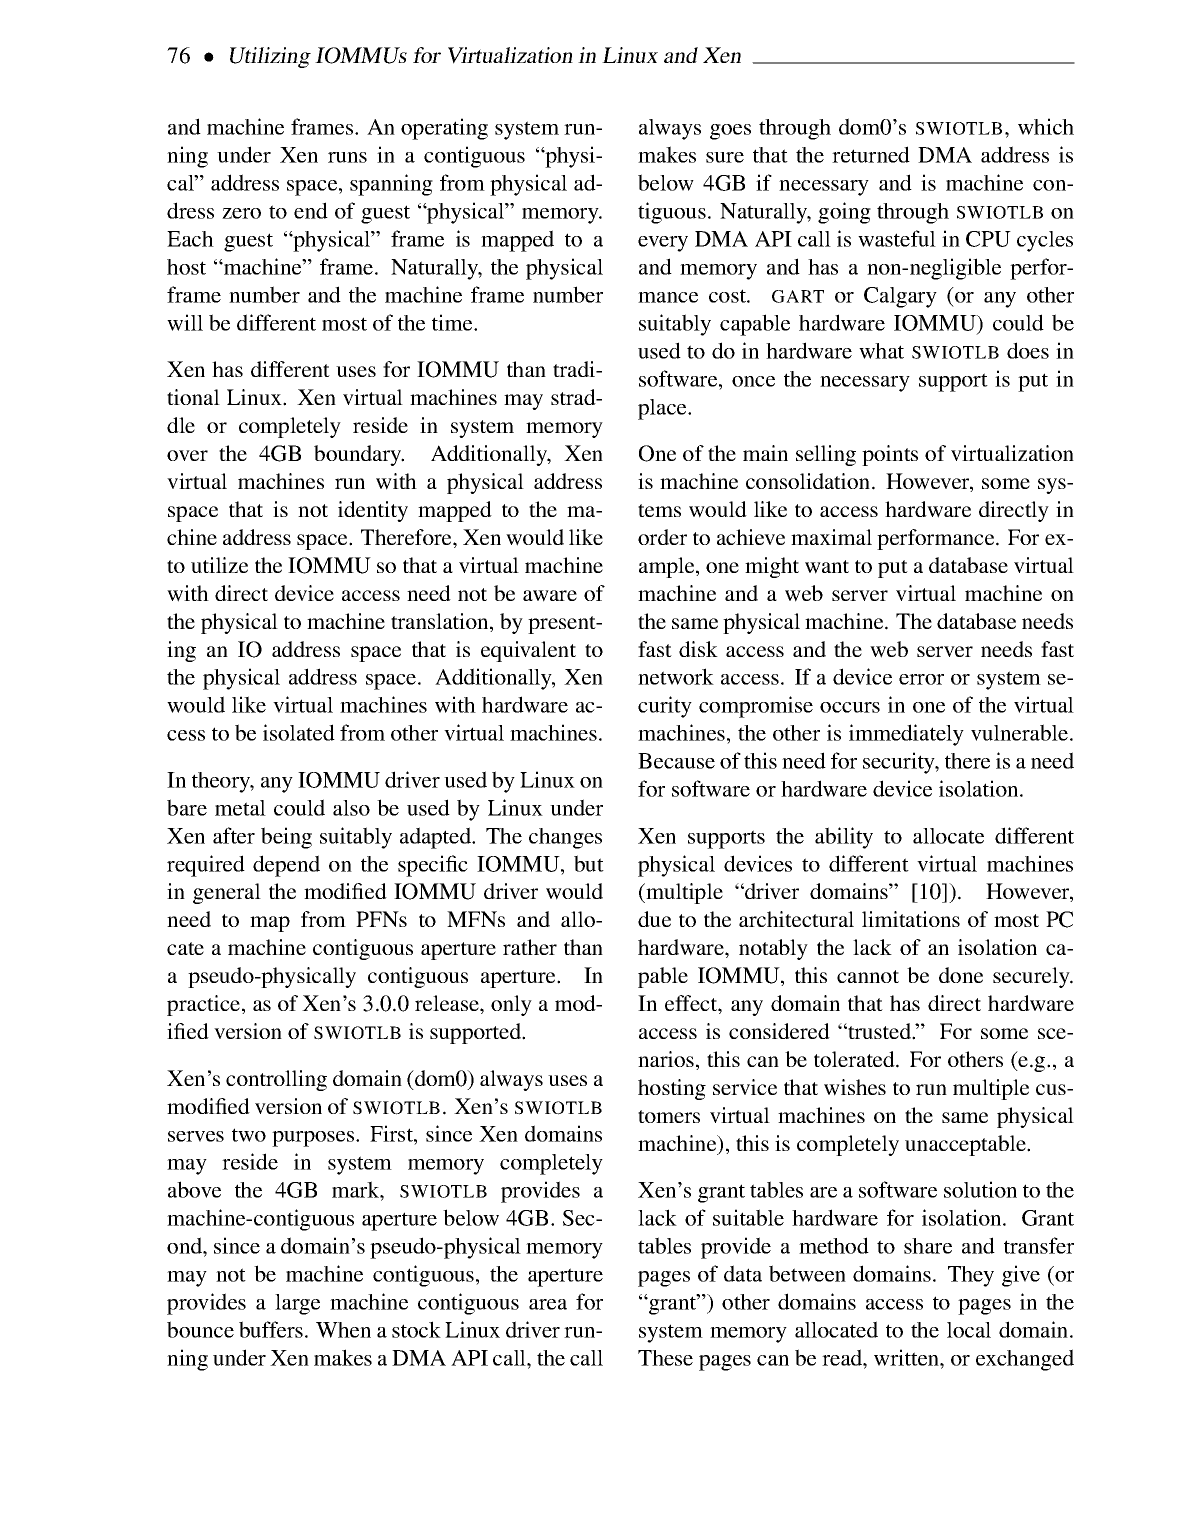  Describe the element at coordinates (871, 154) in the image. I see `returned` at that location.
